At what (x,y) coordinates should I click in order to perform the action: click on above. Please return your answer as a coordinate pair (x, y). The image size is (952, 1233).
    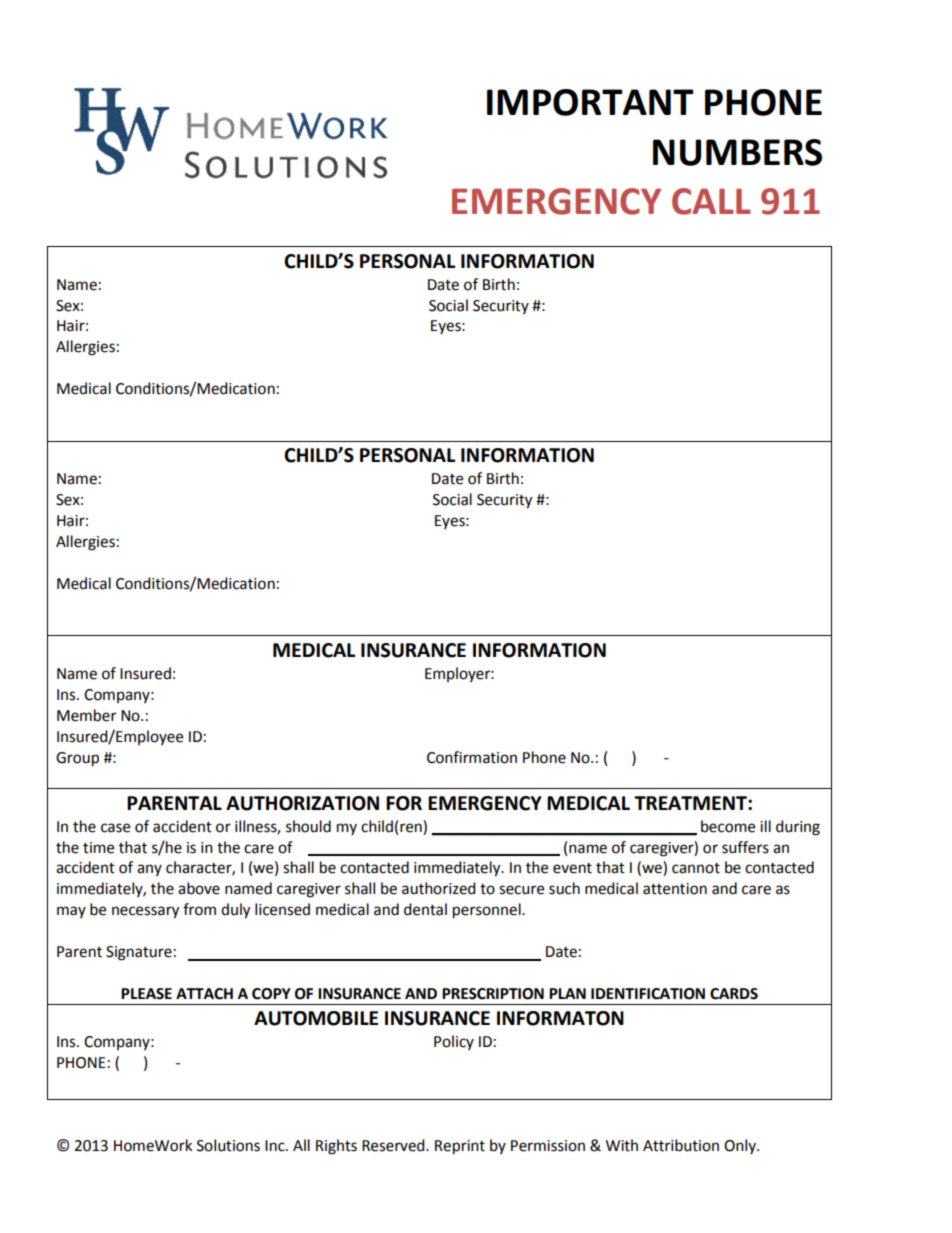
    Looking at the image, I should click on (199, 888).
